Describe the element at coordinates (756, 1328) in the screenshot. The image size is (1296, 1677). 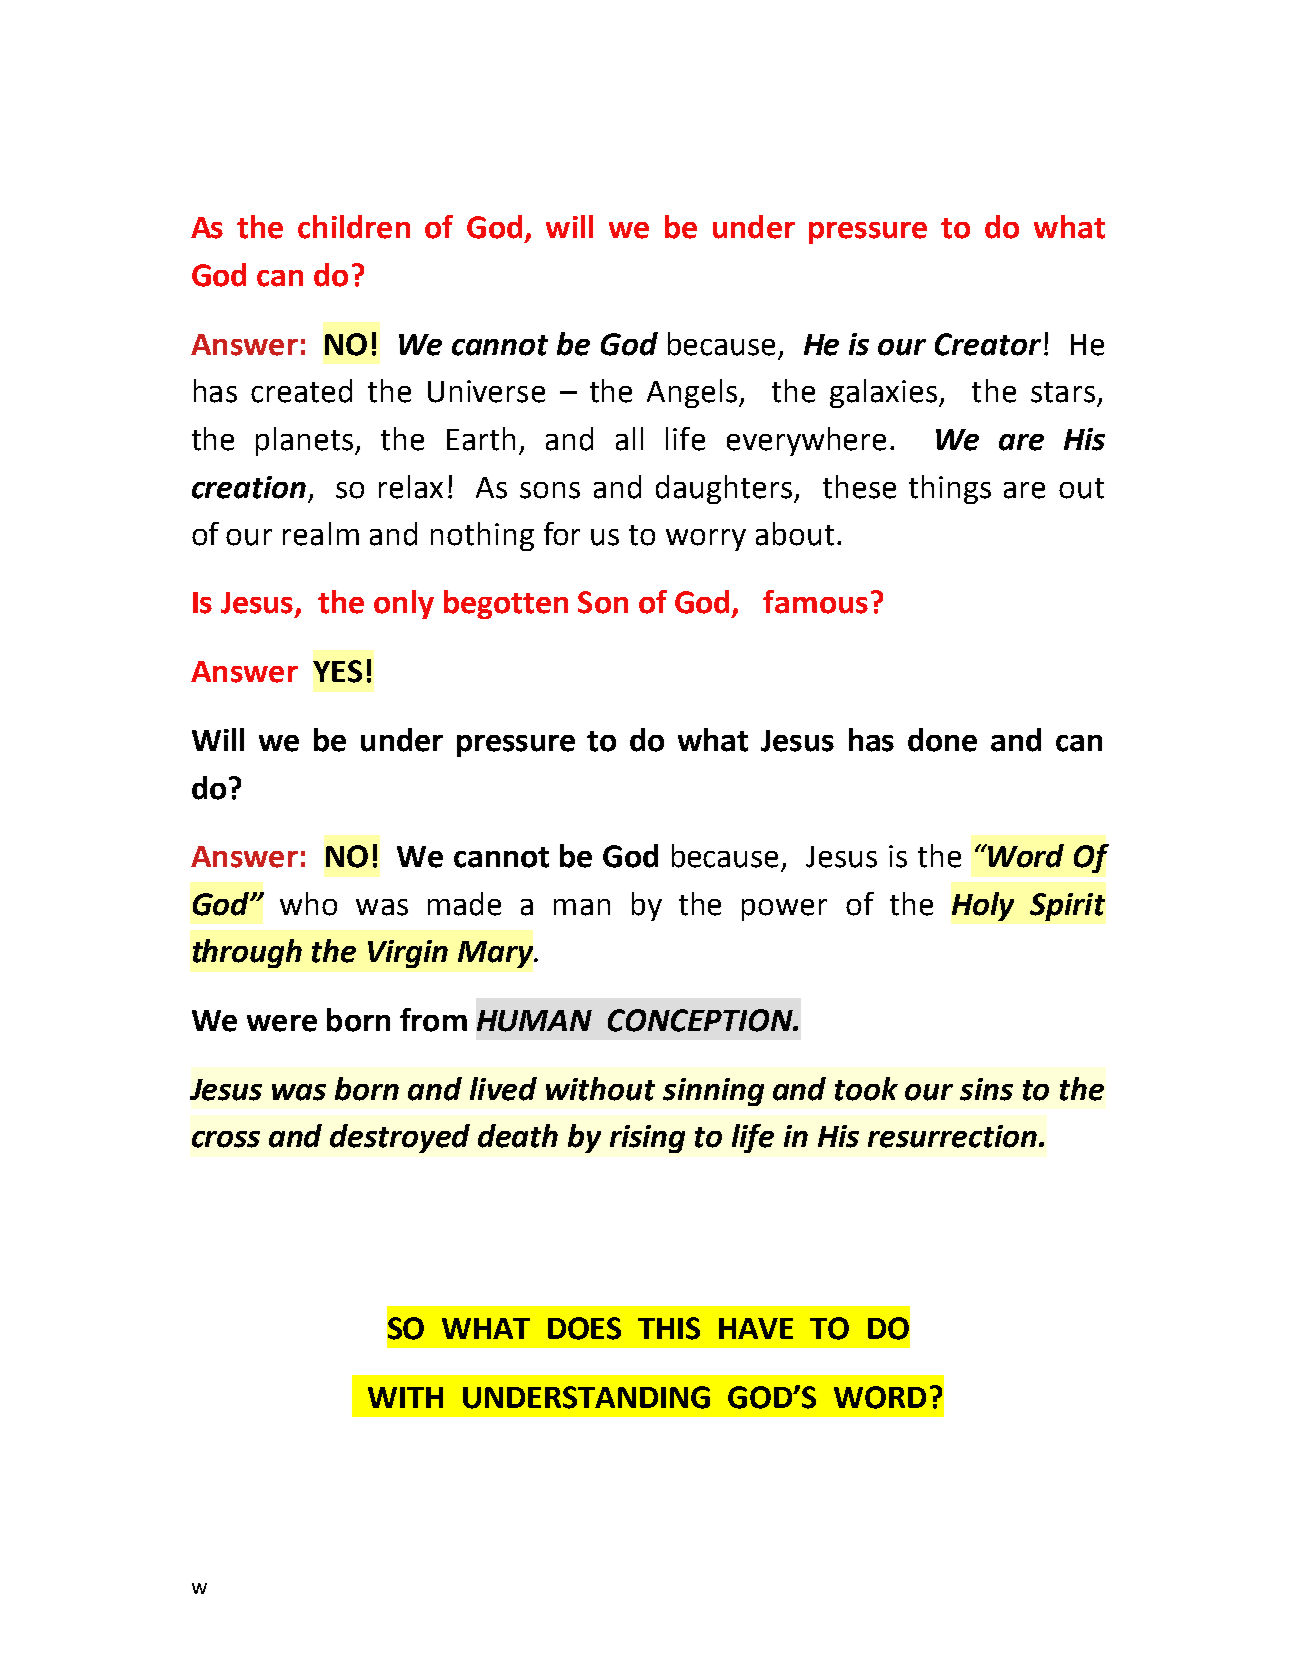
I see `HAVE` at that location.
